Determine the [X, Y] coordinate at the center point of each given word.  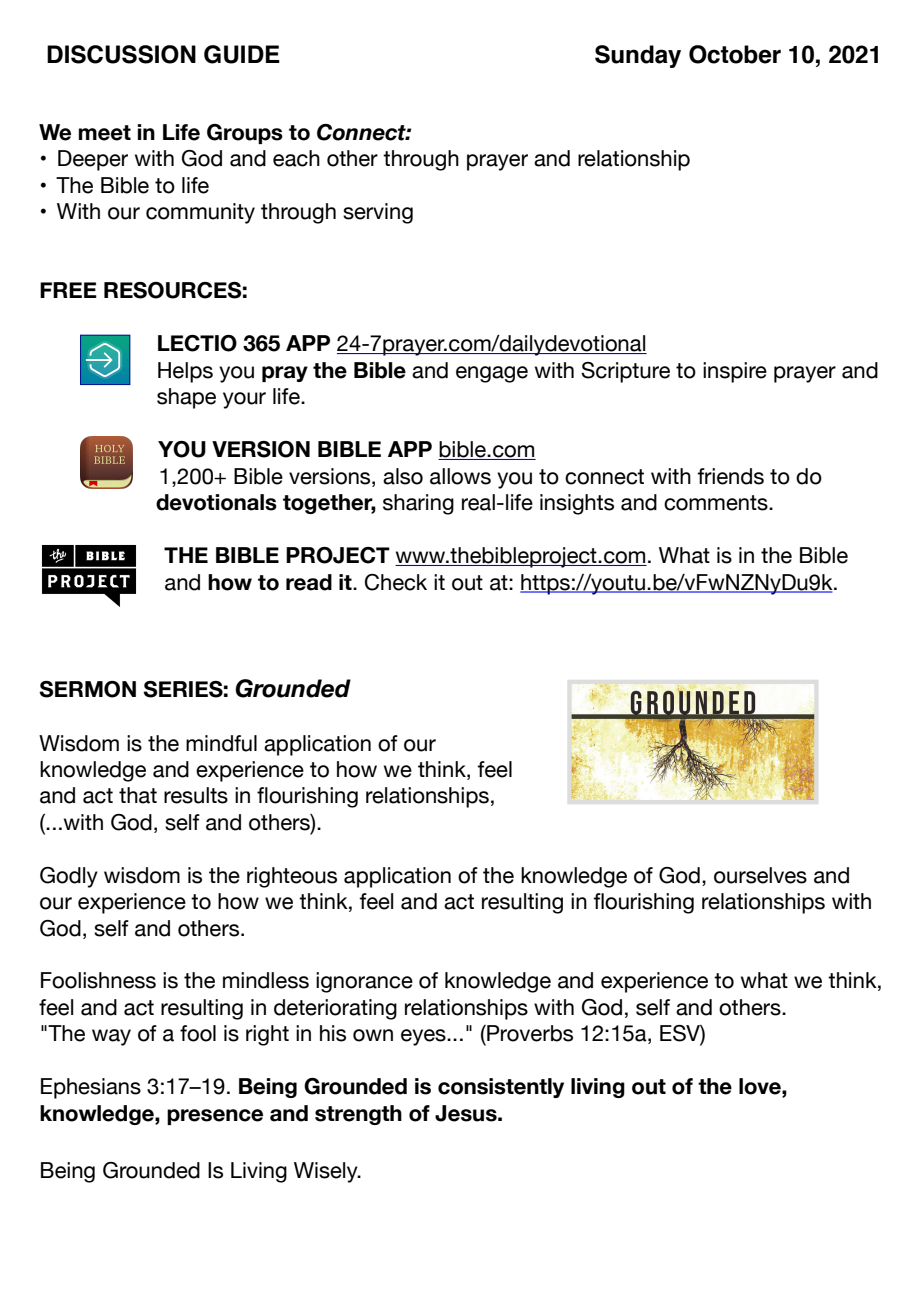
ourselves [760, 875]
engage [492, 374]
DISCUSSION [121, 54]
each [296, 158]
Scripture [625, 372]
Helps [185, 372]
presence [215, 1117]
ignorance [364, 982]
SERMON [87, 689]
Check [396, 582]
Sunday [638, 56]
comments [717, 503]
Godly [69, 877]
